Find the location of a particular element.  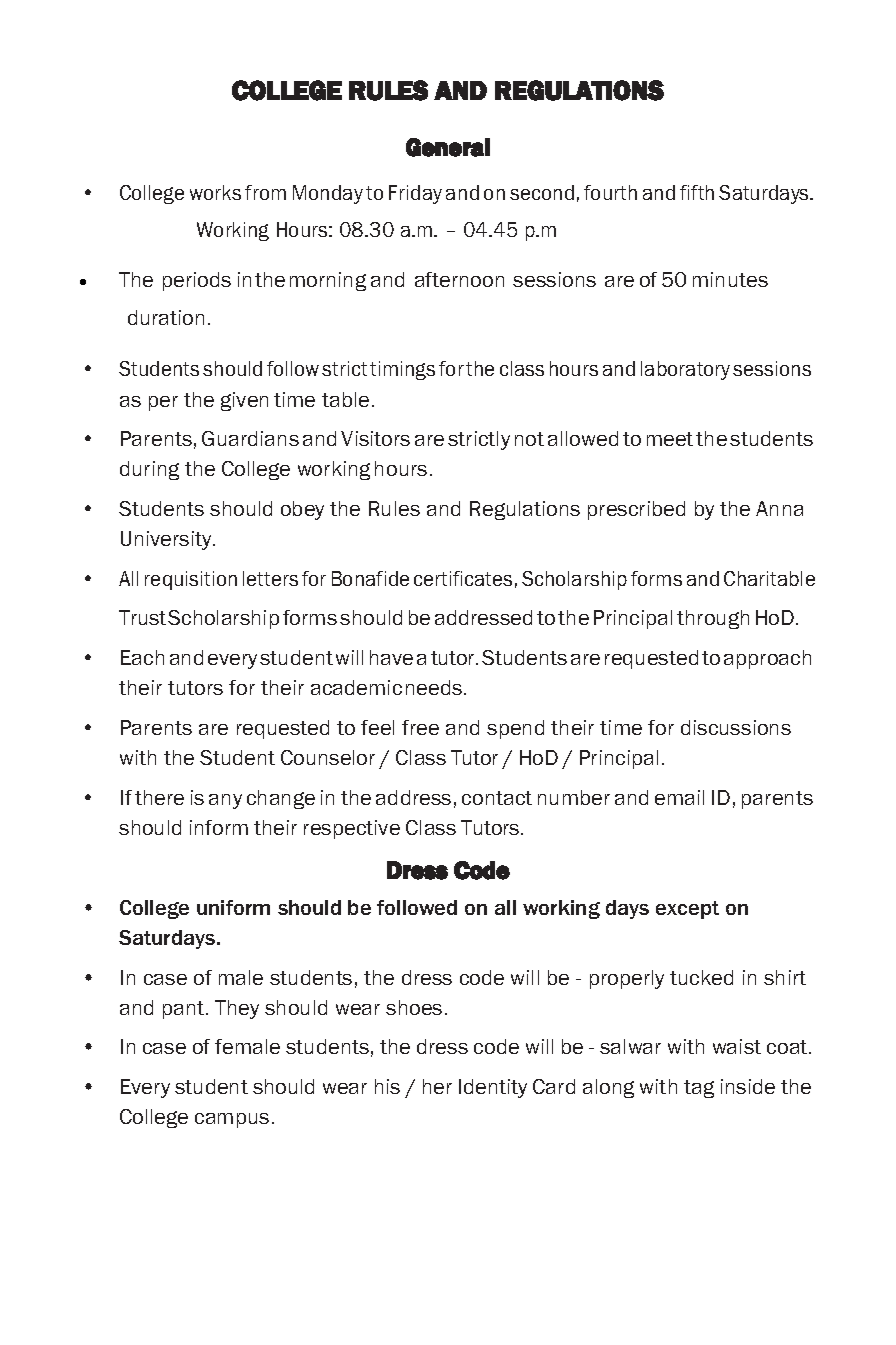

General is located at coordinates (448, 147).
